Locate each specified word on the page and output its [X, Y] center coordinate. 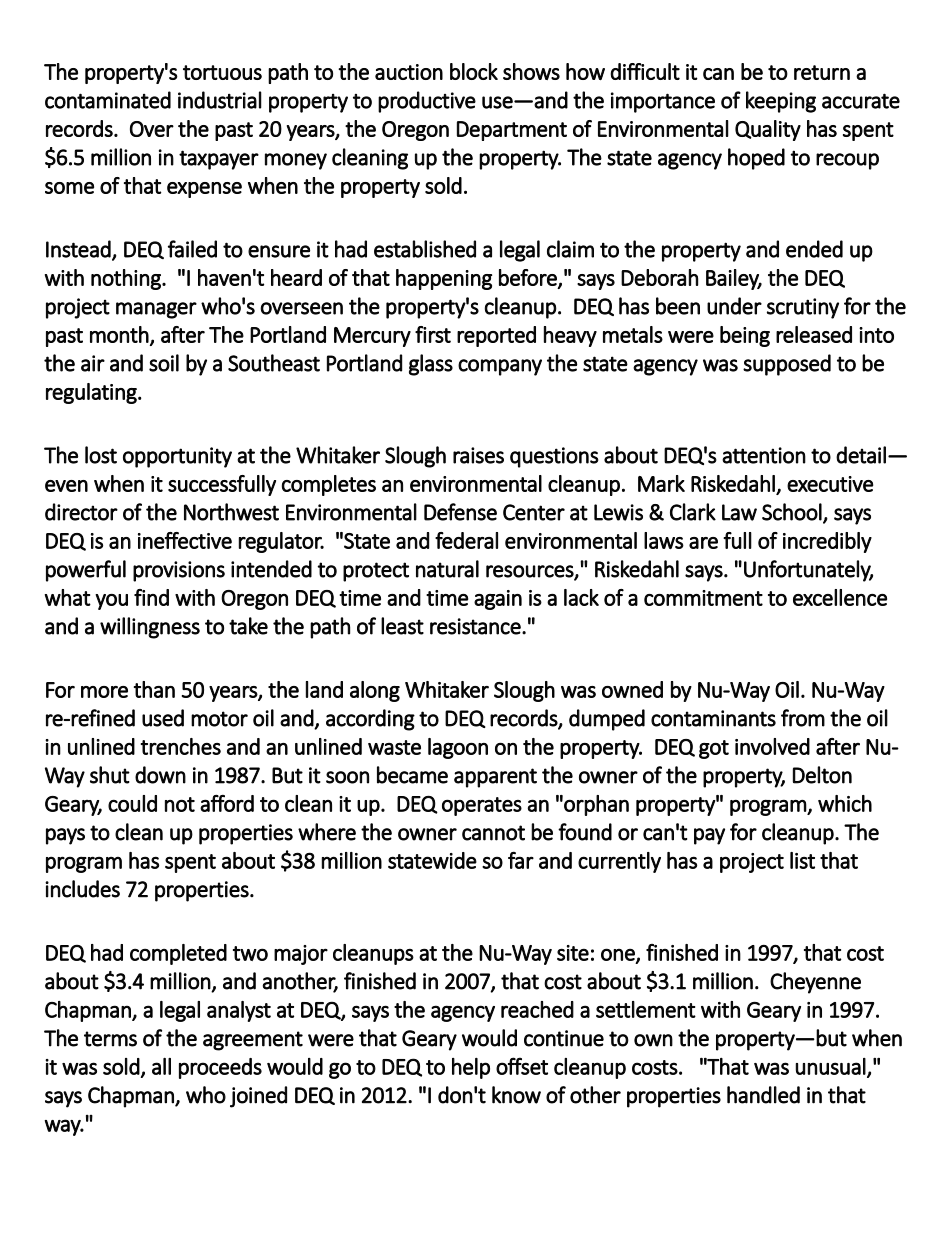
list [802, 860]
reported [496, 336]
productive [427, 102]
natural [447, 569]
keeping [781, 102]
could [132, 803]
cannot [493, 833]
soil [164, 363]
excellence [840, 597]
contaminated [108, 100]
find [151, 597]
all [161, 1066]
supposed [787, 365]
